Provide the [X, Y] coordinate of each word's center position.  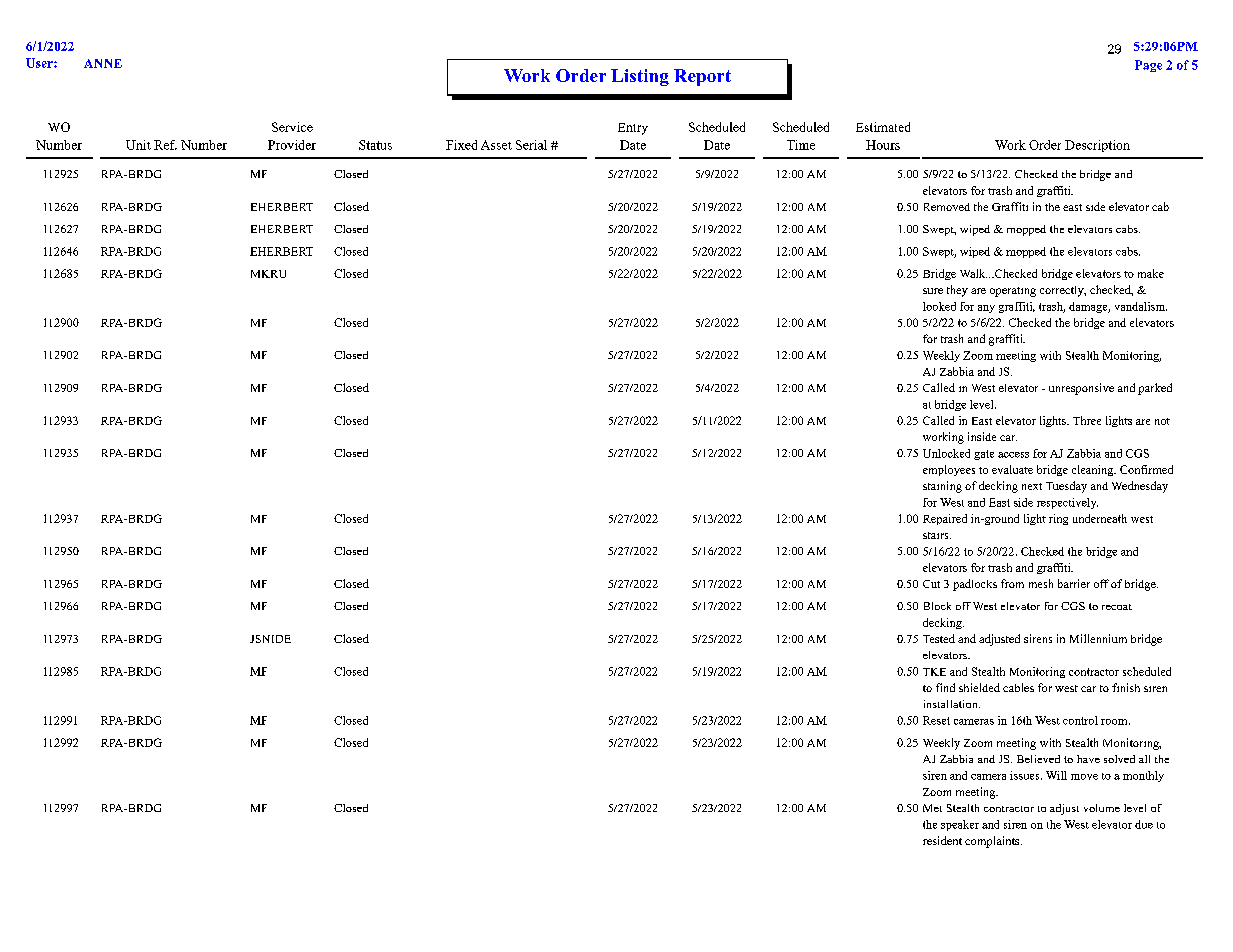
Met [932, 808]
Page [1148, 66]
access [1013, 455]
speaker [960, 825]
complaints [993, 842]
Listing [640, 77]
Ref [165, 145]
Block [937, 606]
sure [933, 291]
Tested [939, 638]
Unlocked [946, 453]
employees [949, 470]
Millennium [1098, 638]
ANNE [103, 63]
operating [1013, 292]
